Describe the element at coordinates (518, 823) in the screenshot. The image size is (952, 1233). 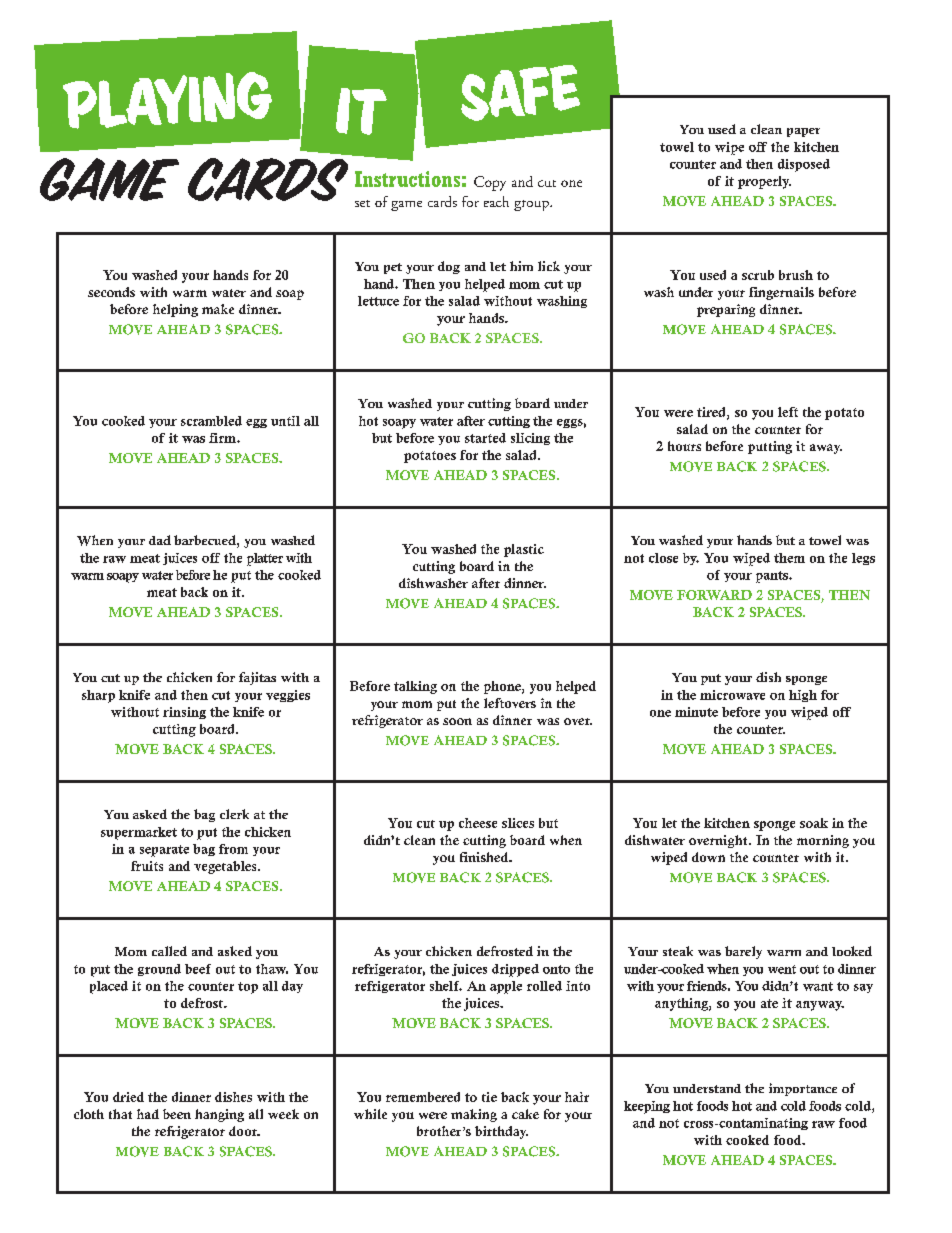
I see `slices` at that location.
